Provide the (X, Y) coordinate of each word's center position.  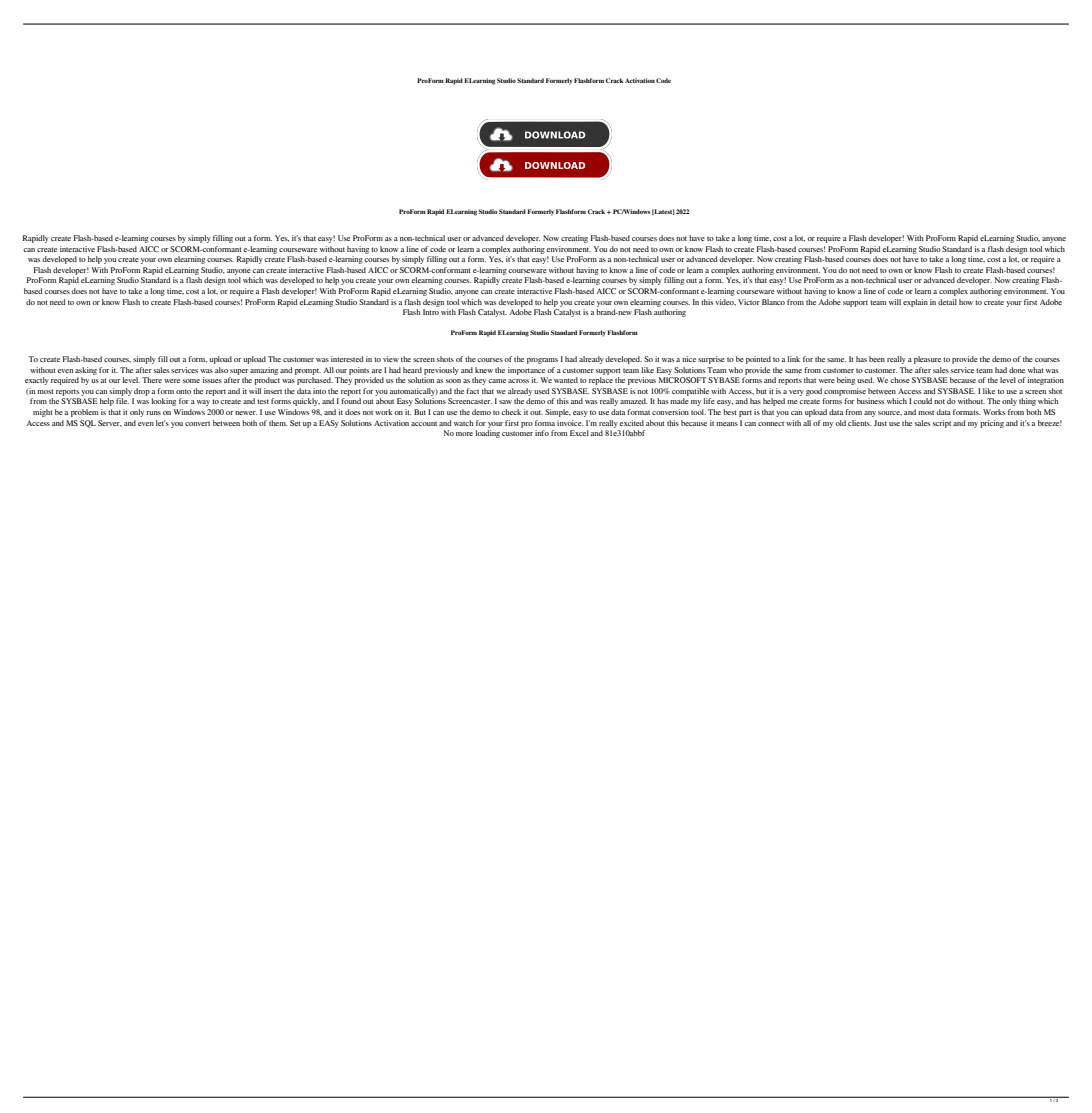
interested (347, 359)
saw (505, 402)
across (518, 381)
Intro (431, 312)
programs (542, 361)
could (922, 401)
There (152, 380)
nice (689, 359)
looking (163, 402)
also (221, 370)
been (877, 359)
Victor (749, 302)
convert (197, 423)
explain (915, 303)
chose (900, 380)
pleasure (927, 360)
